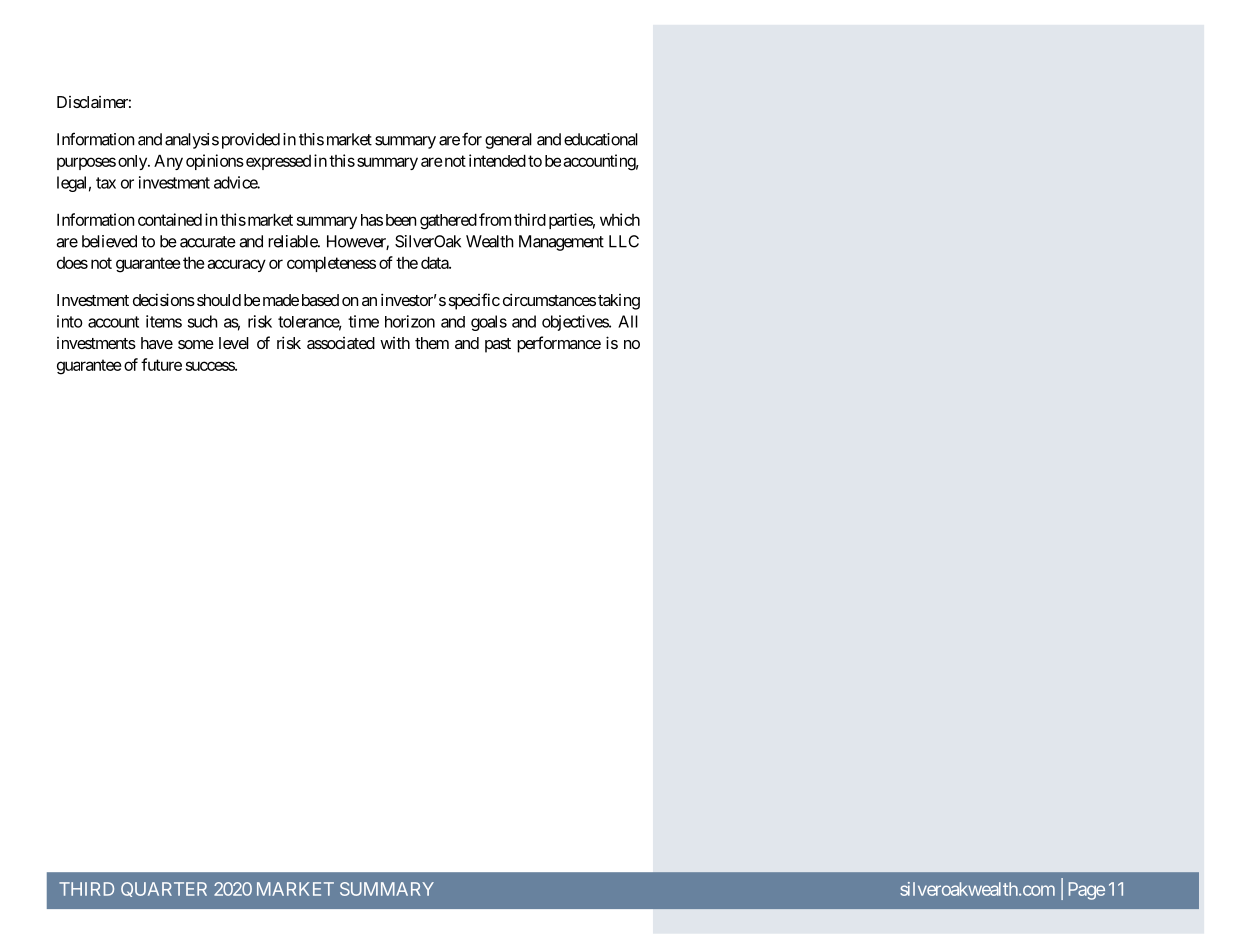 This image has height=952, width=1233. I want to click on future, so click(161, 364).
